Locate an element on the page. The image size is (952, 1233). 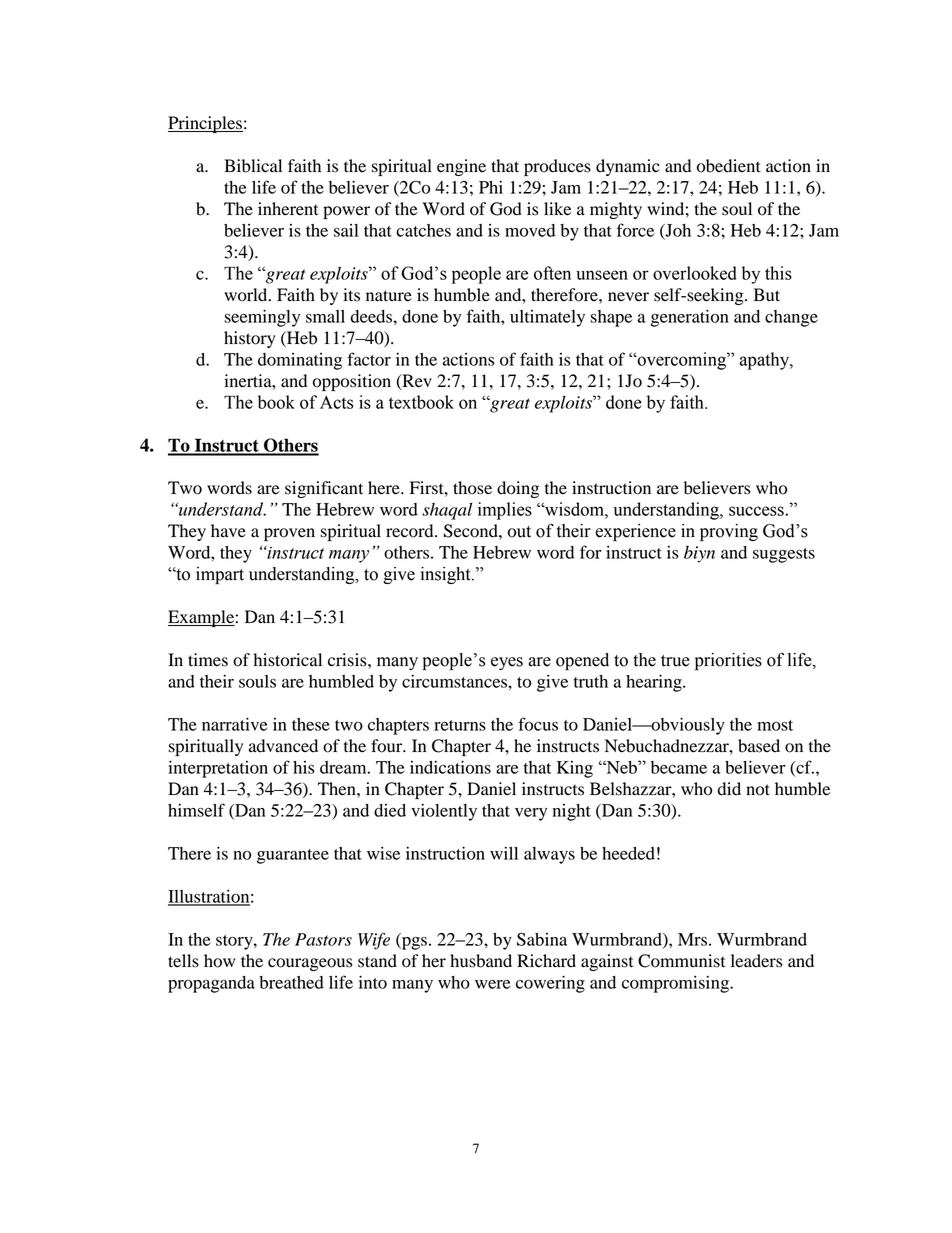
how is located at coordinates (219, 961).
